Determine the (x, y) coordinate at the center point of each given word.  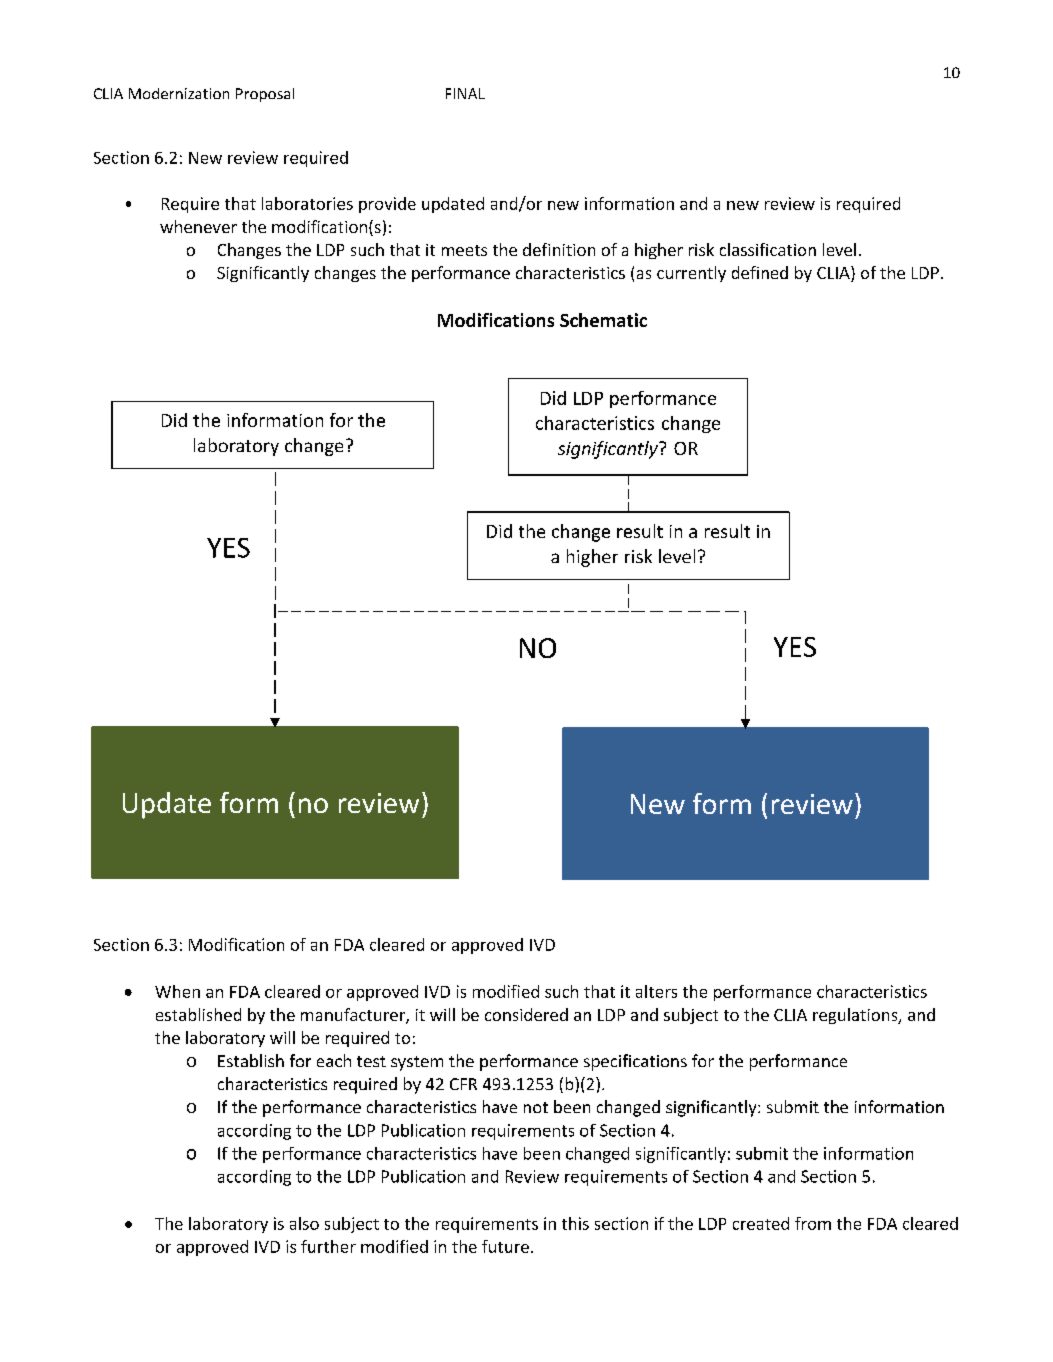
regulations (856, 1016)
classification (768, 249)
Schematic (603, 320)
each (334, 1060)
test (371, 1061)
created (761, 1223)
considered (526, 1014)
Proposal (265, 95)
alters (656, 991)
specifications (635, 1062)
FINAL (465, 93)
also (304, 1223)
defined (760, 272)
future (505, 1246)
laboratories (307, 203)
